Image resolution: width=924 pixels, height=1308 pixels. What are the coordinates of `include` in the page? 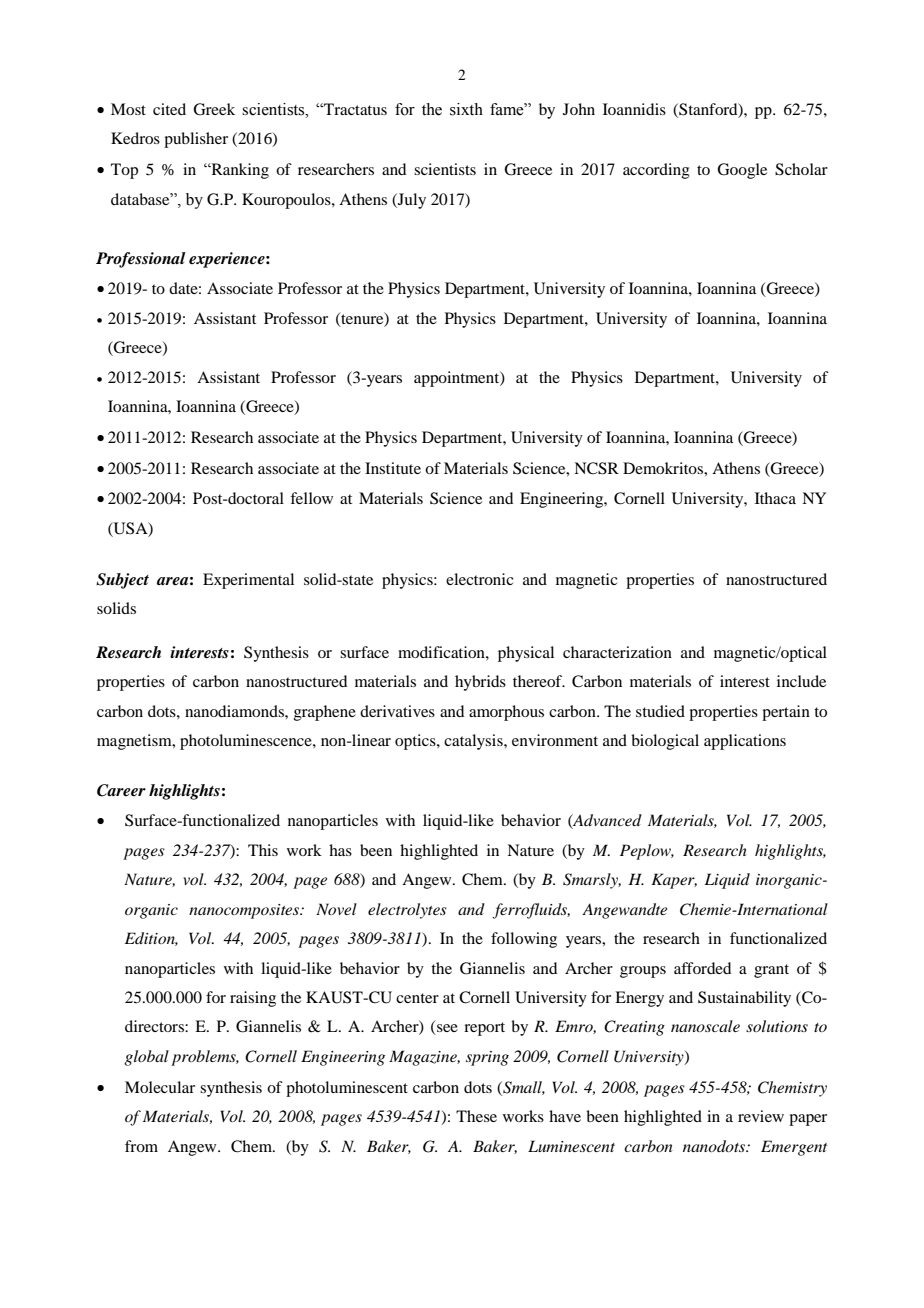 It's located at (801, 681).
